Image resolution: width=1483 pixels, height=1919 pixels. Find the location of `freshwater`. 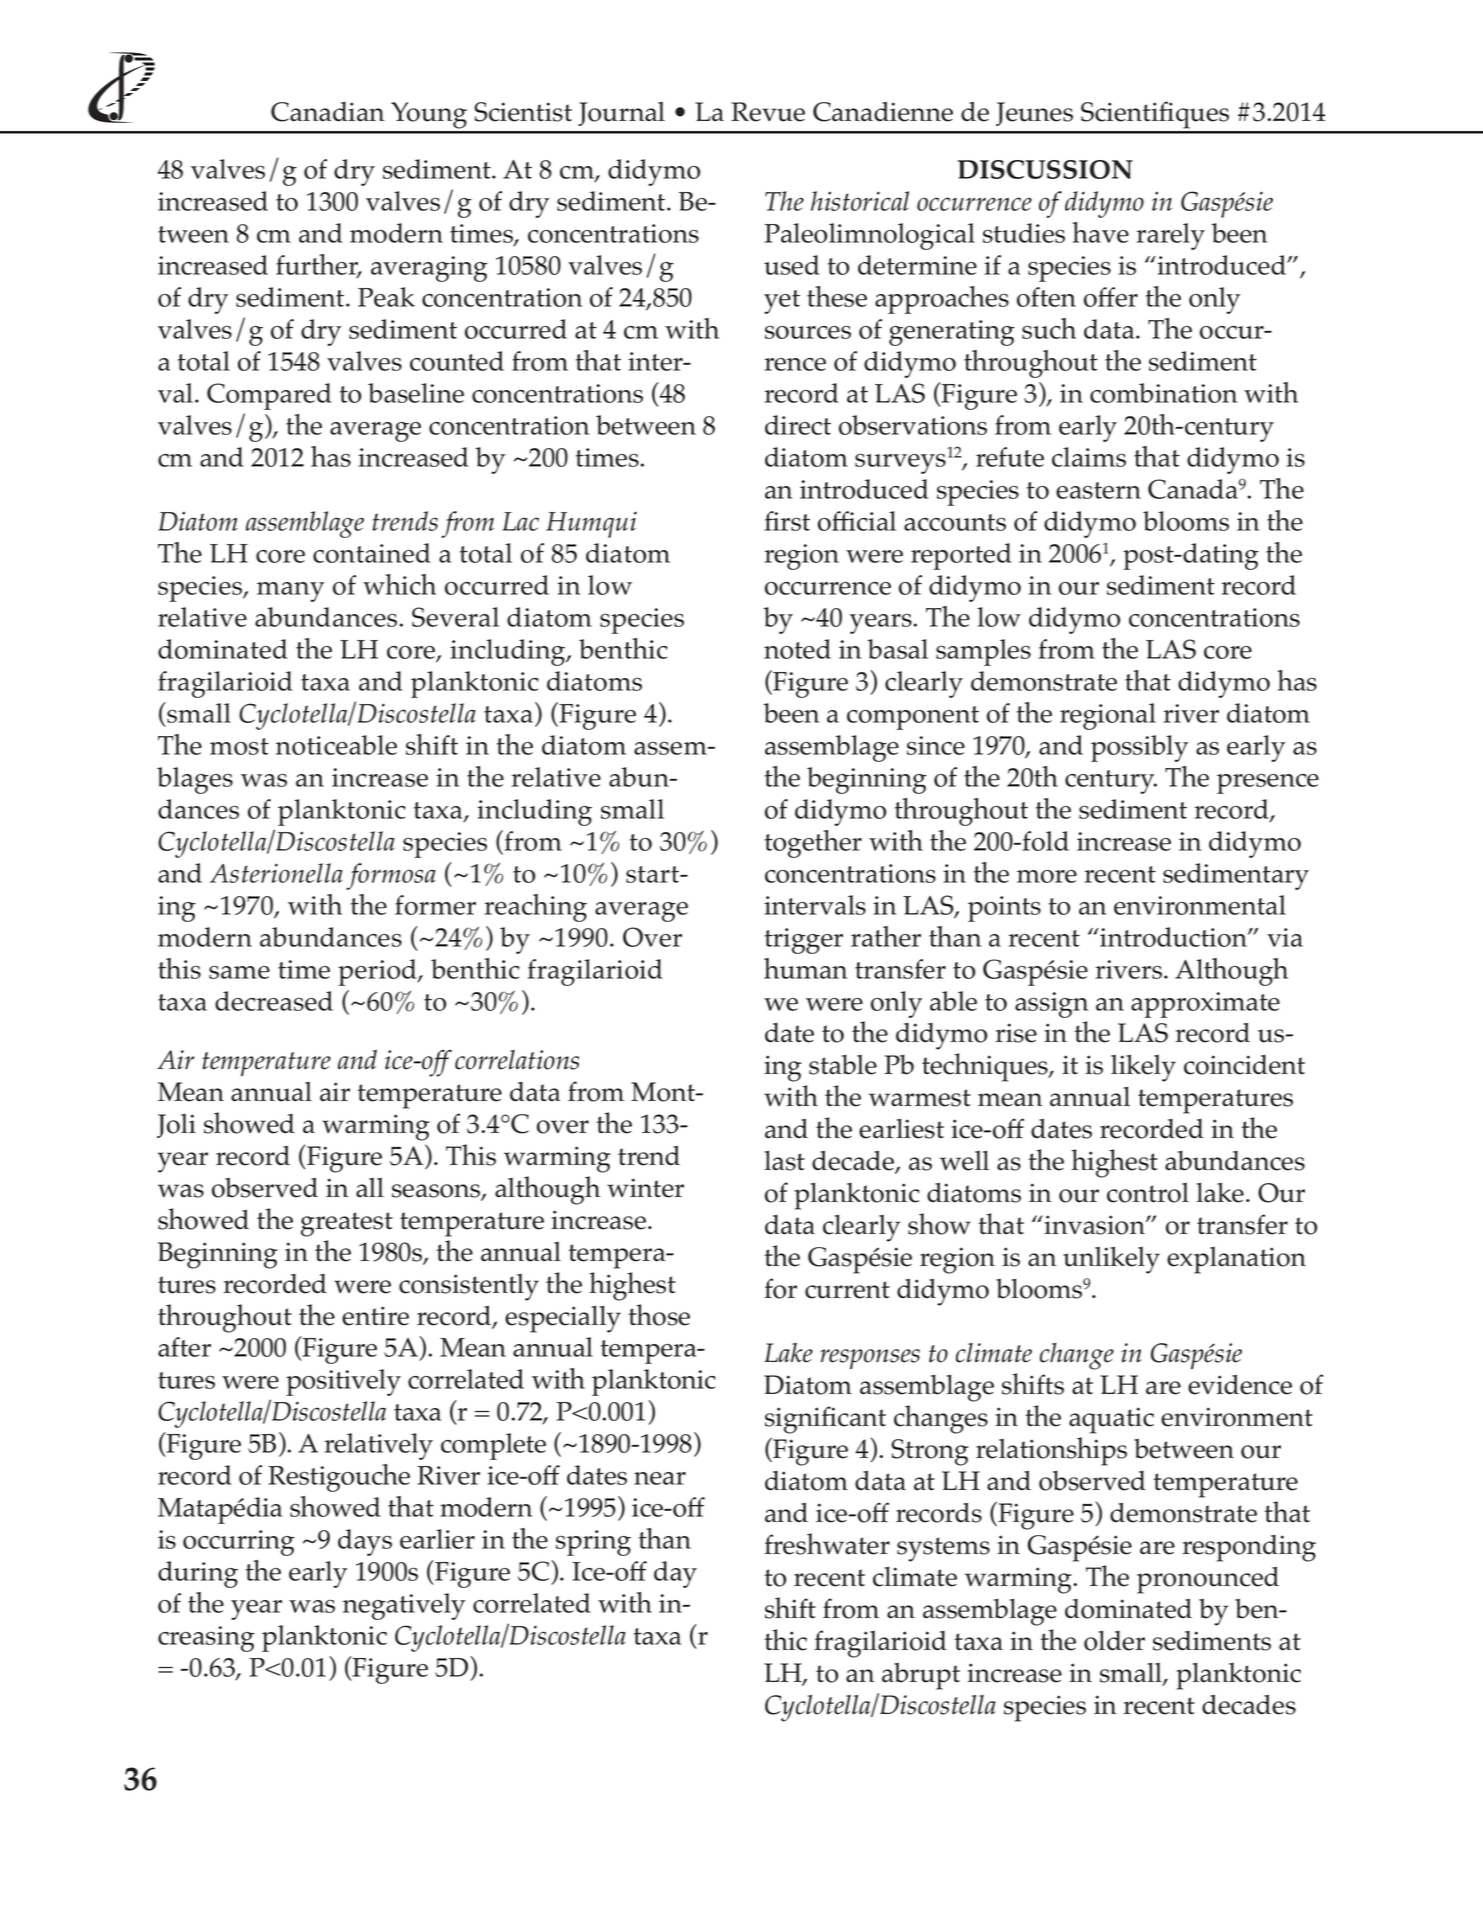

freshwater is located at coordinates (827, 1544).
